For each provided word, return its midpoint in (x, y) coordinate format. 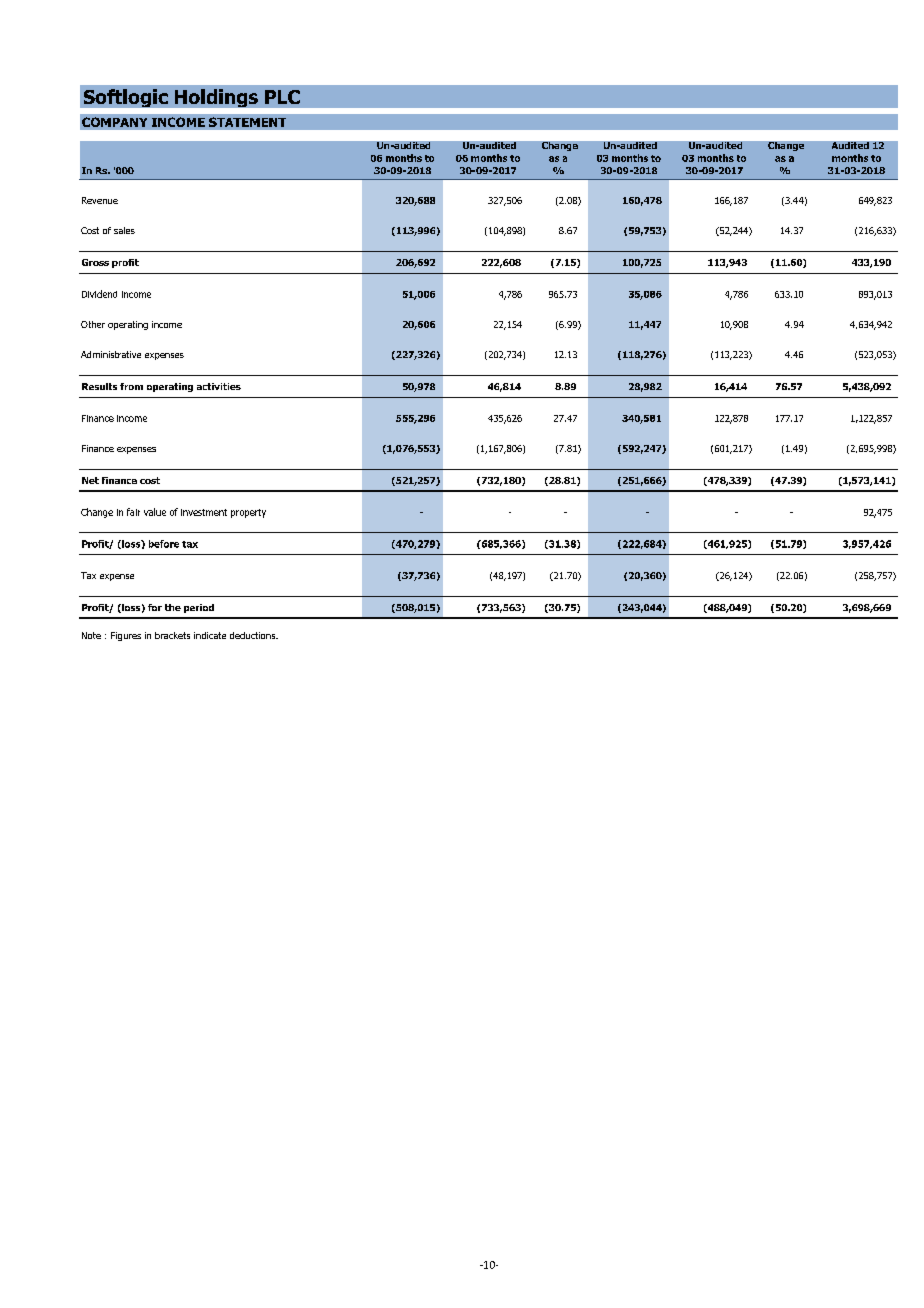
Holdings (216, 98)
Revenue (100, 200)
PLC (282, 97)
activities (219, 386)
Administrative (111, 354)
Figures (126, 636)
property (248, 513)
